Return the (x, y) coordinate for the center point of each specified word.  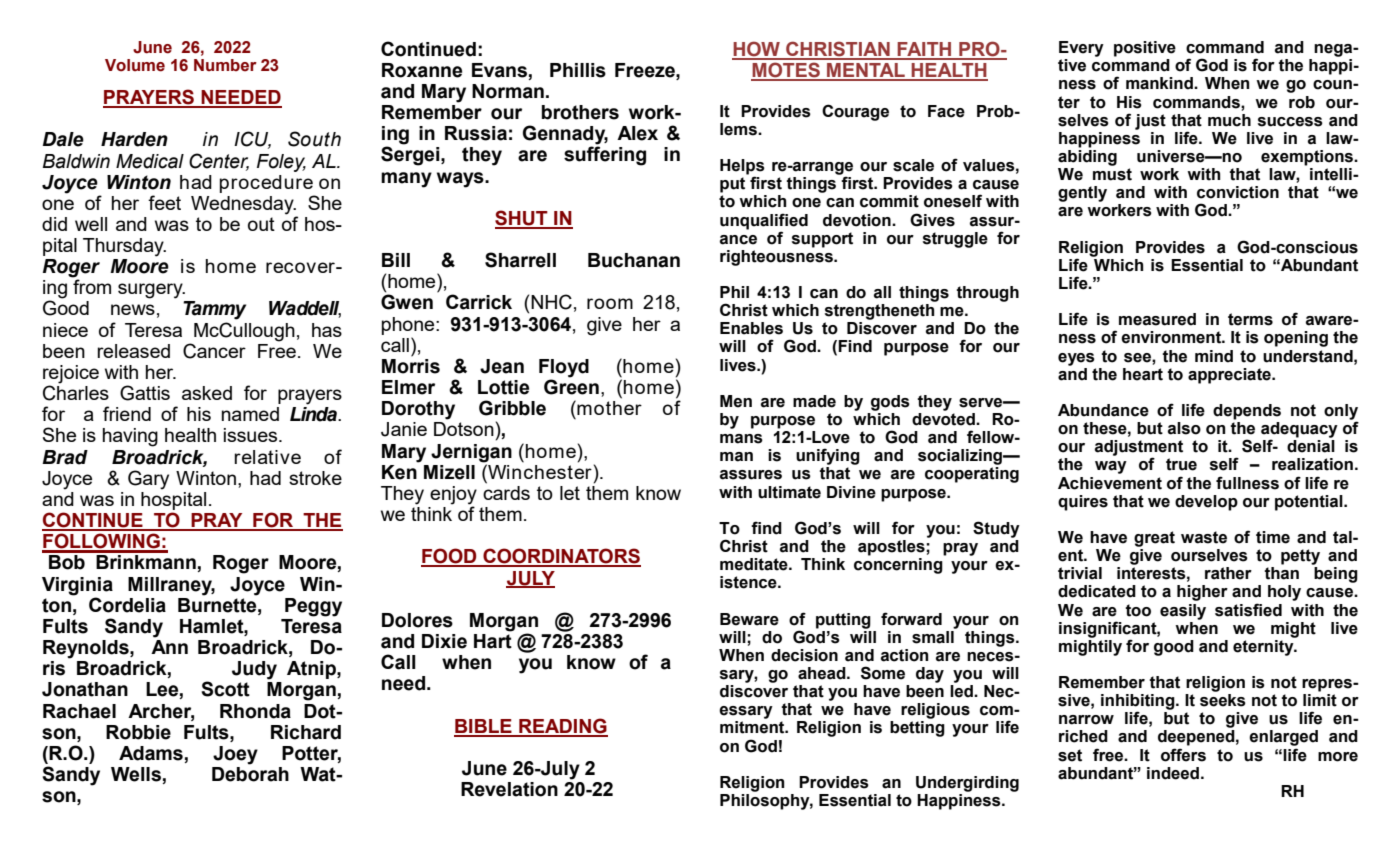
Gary (148, 480)
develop (1206, 503)
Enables (751, 328)
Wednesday (243, 205)
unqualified (764, 221)
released (133, 351)
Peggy (313, 607)
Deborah (250, 773)
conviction (1238, 192)
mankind (1160, 83)
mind (1214, 356)
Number (225, 65)
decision (804, 655)
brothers (580, 112)
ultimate (789, 492)
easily (1183, 612)
